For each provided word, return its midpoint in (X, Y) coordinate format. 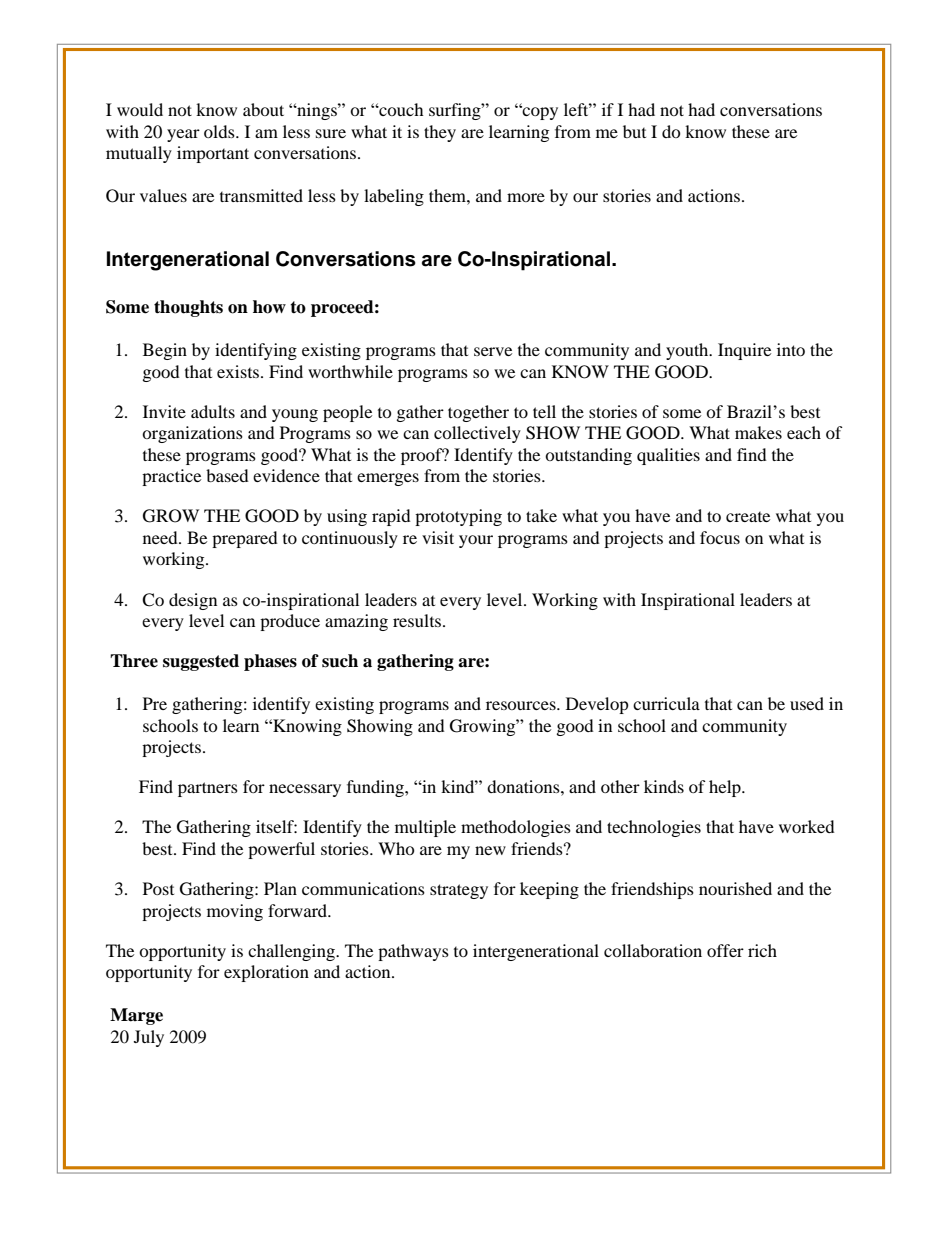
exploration (266, 973)
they (440, 133)
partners (208, 789)
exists (239, 371)
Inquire (744, 351)
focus (720, 537)
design (193, 601)
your (476, 541)
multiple (425, 828)
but (634, 131)
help (726, 788)
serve (493, 351)
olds (220, 131)
